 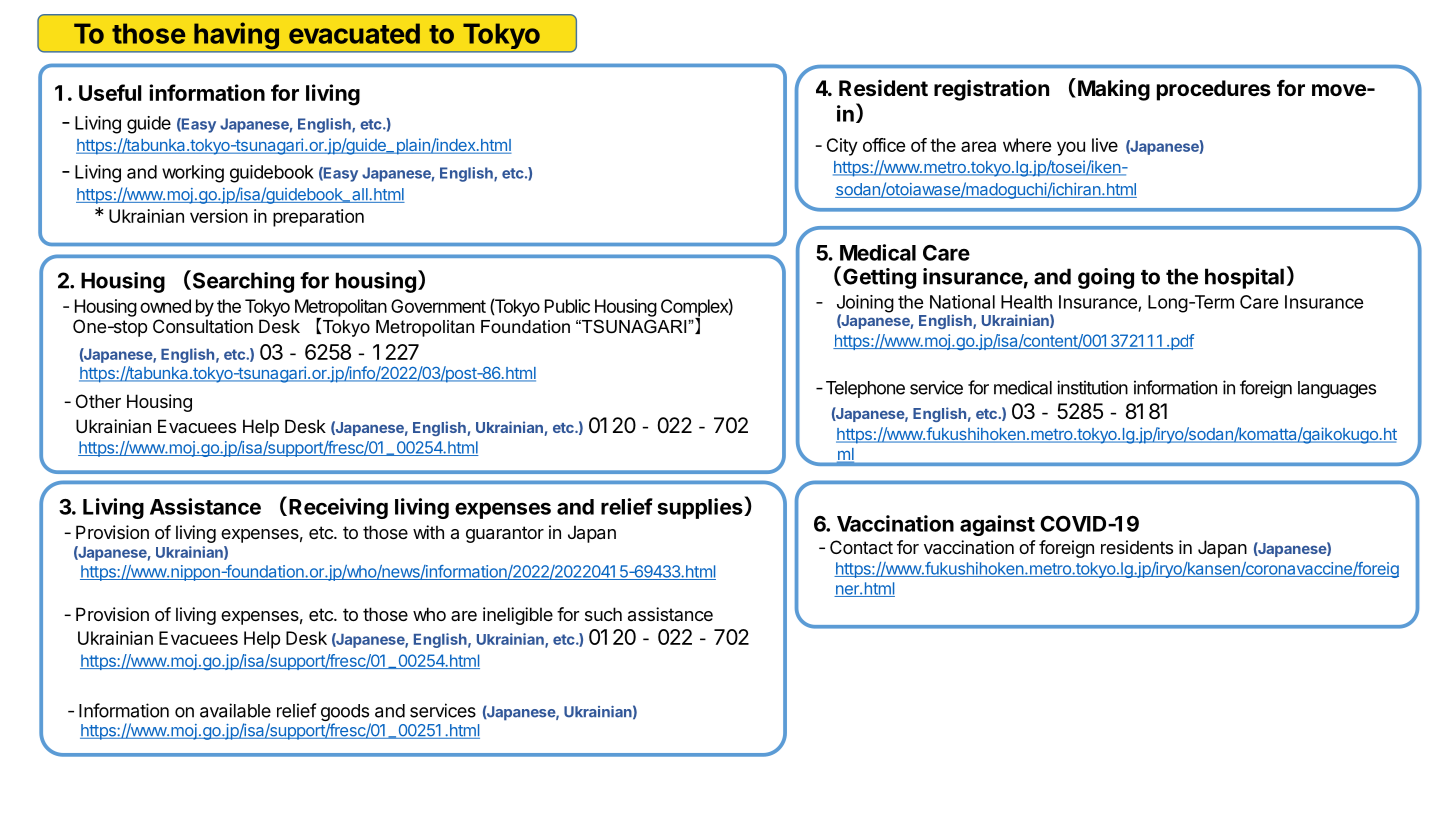 I want to click on Telephone, so click(x=865, y=389).
